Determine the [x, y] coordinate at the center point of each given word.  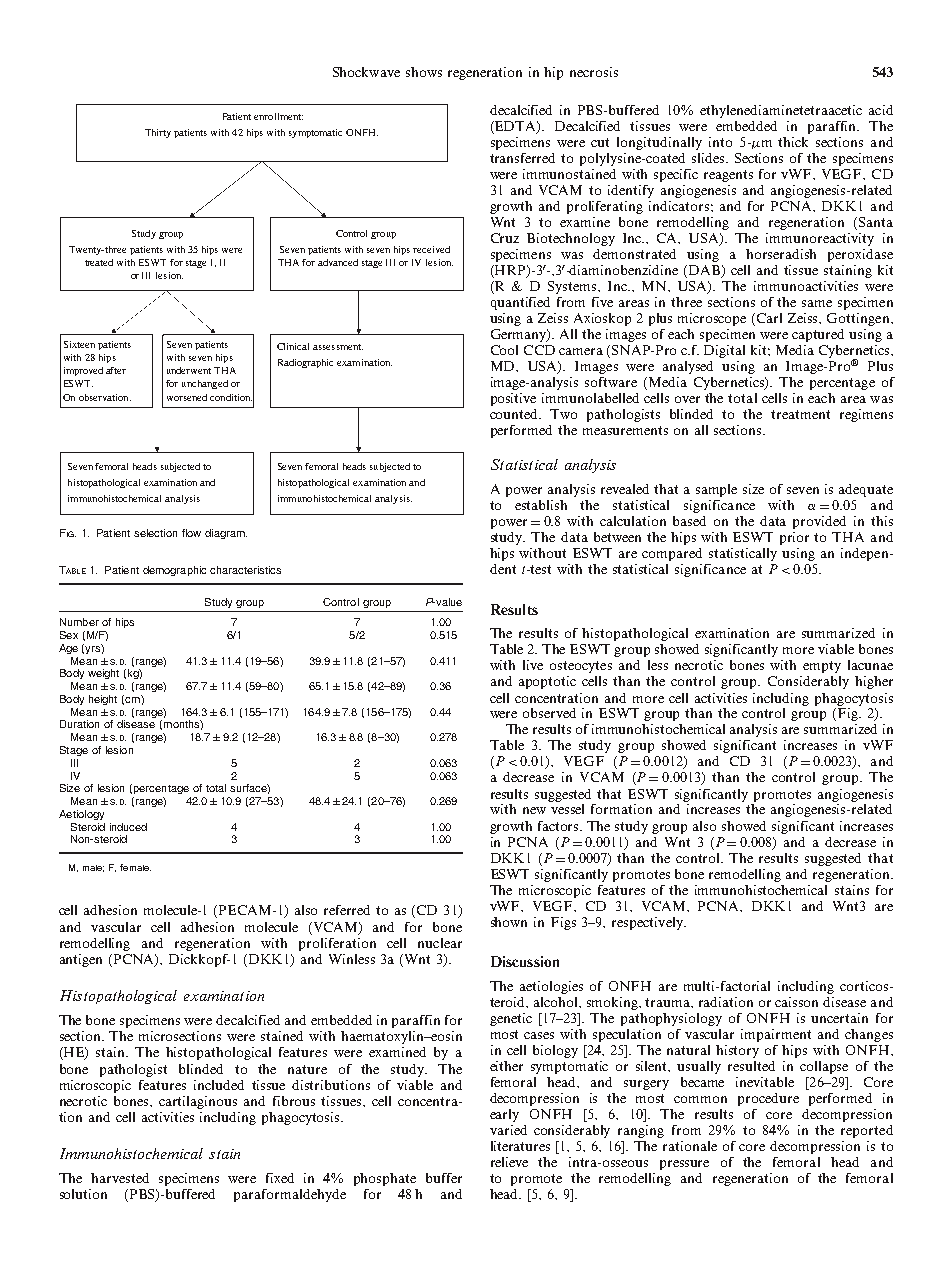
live [533, 665]
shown [509, 922]
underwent [189, 370]
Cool [504, 350]
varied [508, 1130]
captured [818, 335]
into [720, 142]
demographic [174, 571]
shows [424, 72]
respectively [648, 923]
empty [822, 667]
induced [128, 827]
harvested [120, 1178]
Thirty [158, 133]
